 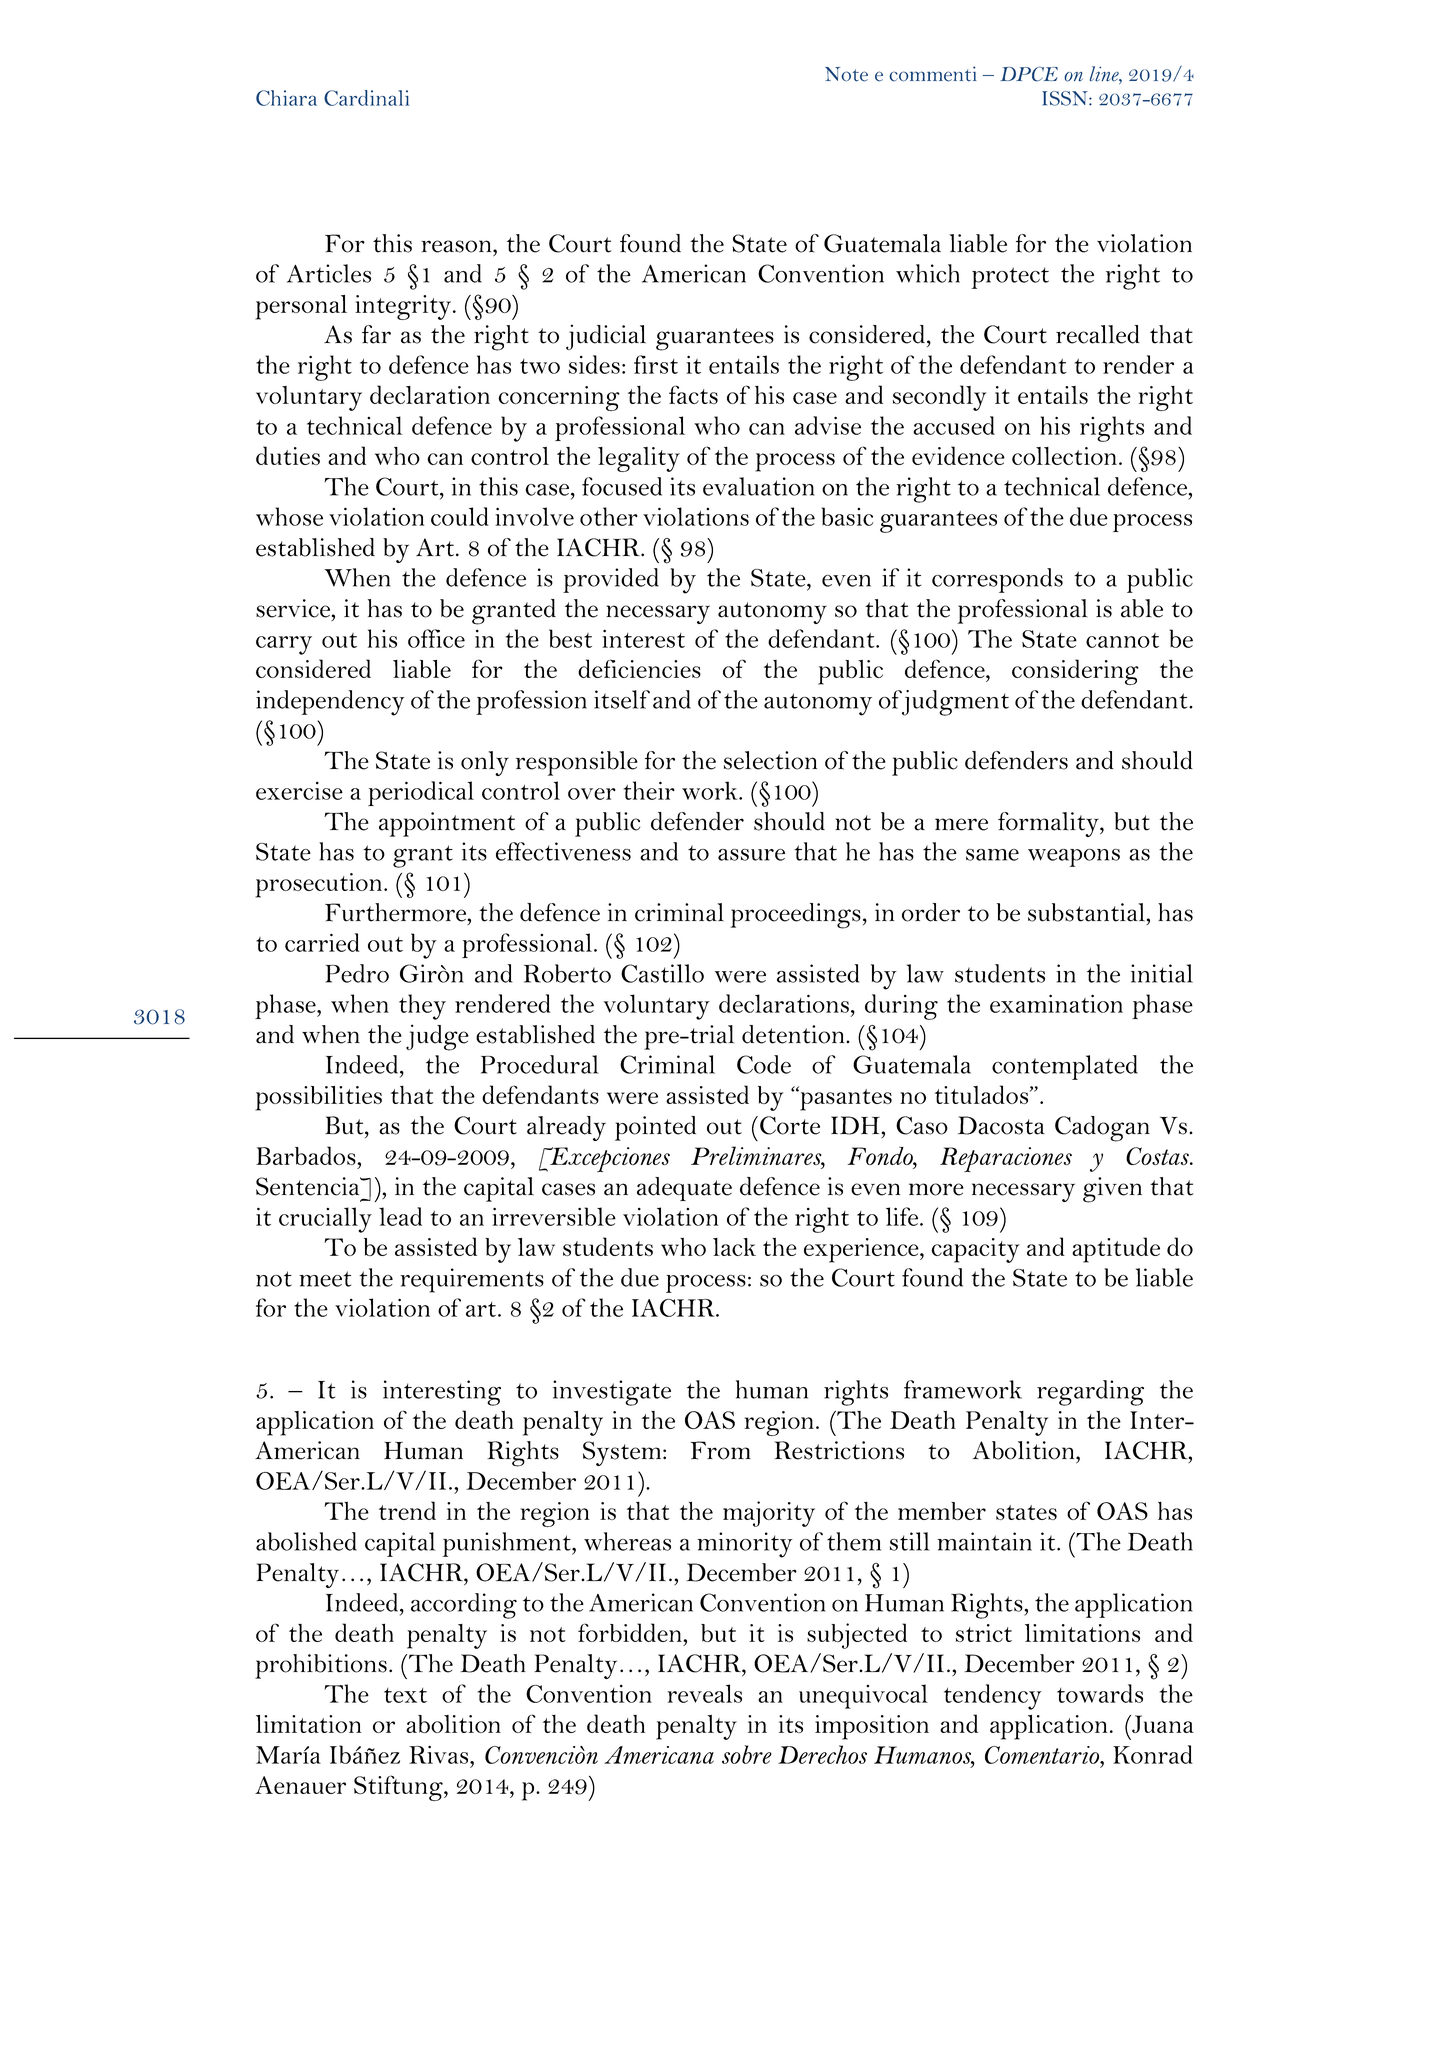 I want to click on Note, so click(x=846, y=74).
